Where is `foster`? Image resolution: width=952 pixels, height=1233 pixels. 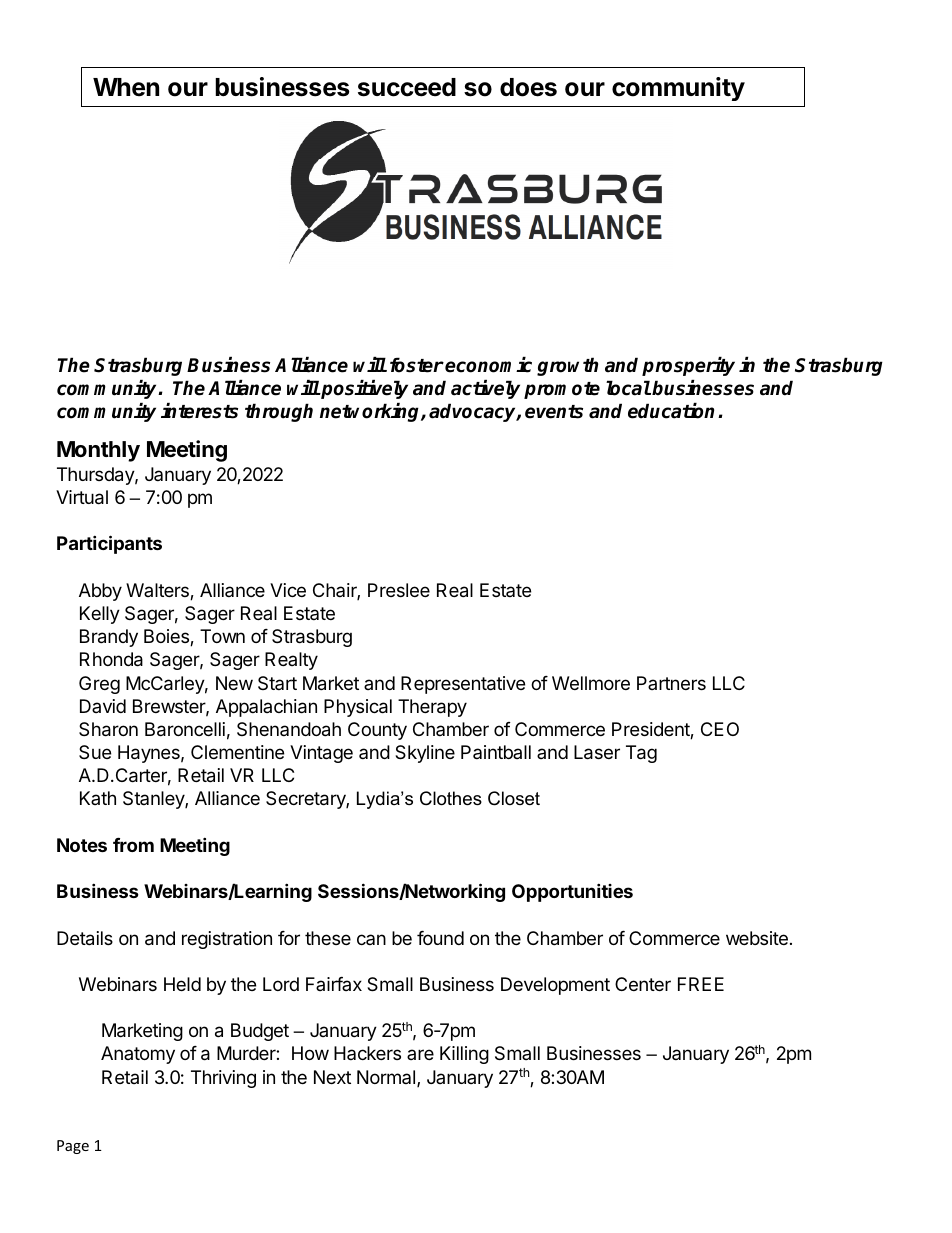
foster is located at coordinates (417, 365).
